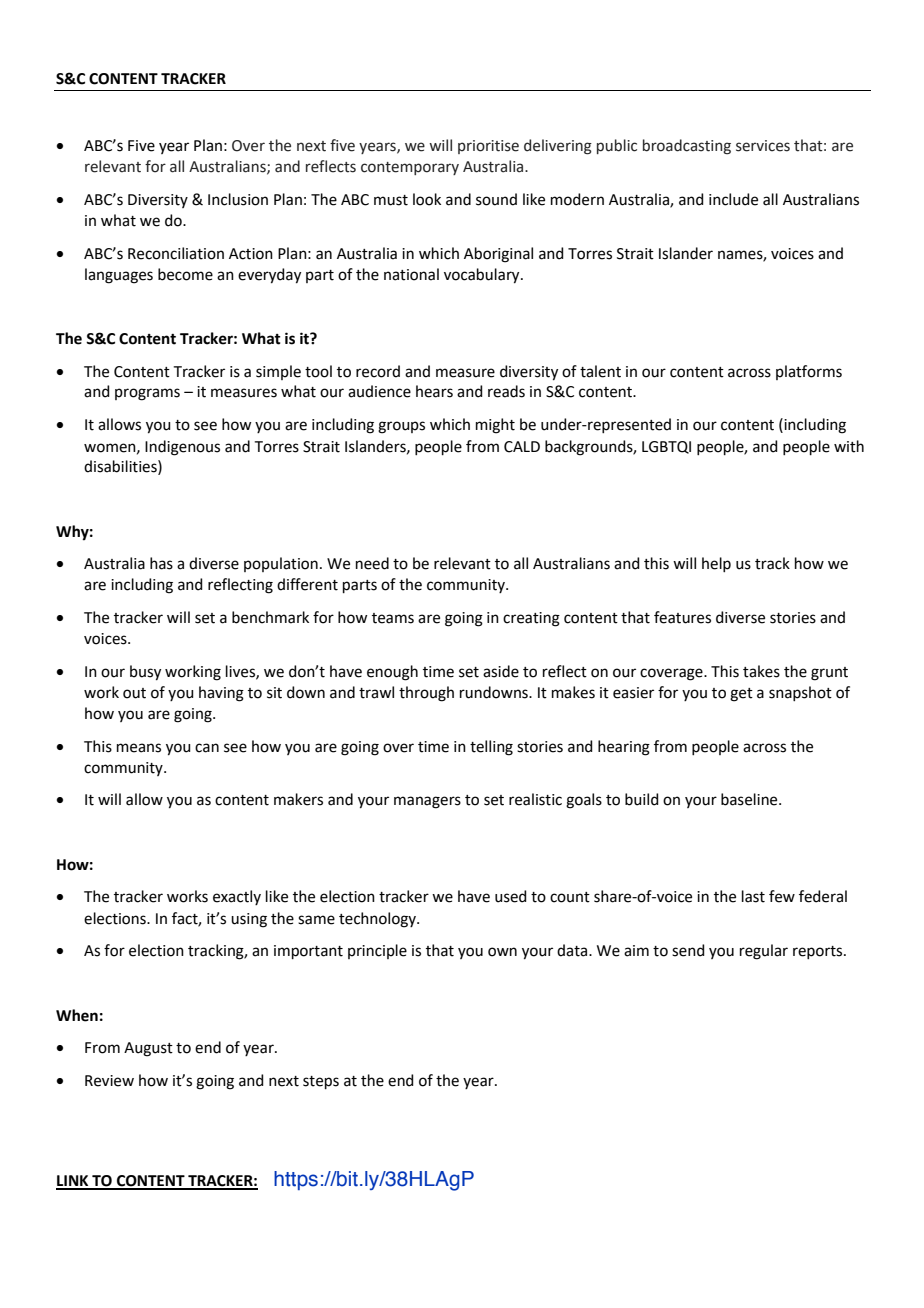 Image resolution: width=924 pixels, height=1308 pixels. Describe the element at coordinates (147, 394) in the screenshot. I see `programs` at that location.
